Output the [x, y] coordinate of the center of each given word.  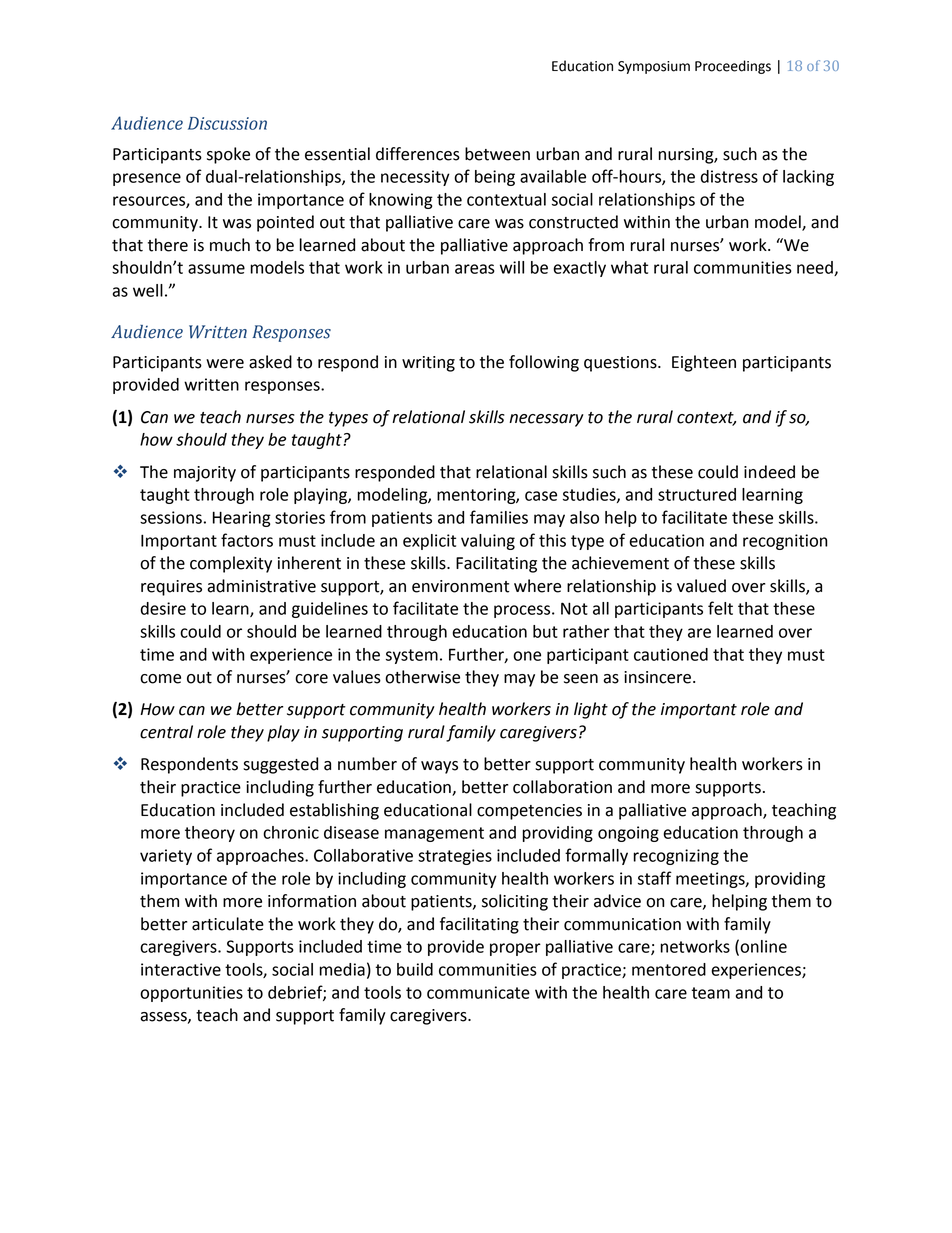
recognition [785, 542]
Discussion [227, 123]
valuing [488, 542]
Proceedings [733, 67]
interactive [181, 969]
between [497, 154]
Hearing [242, 519]
